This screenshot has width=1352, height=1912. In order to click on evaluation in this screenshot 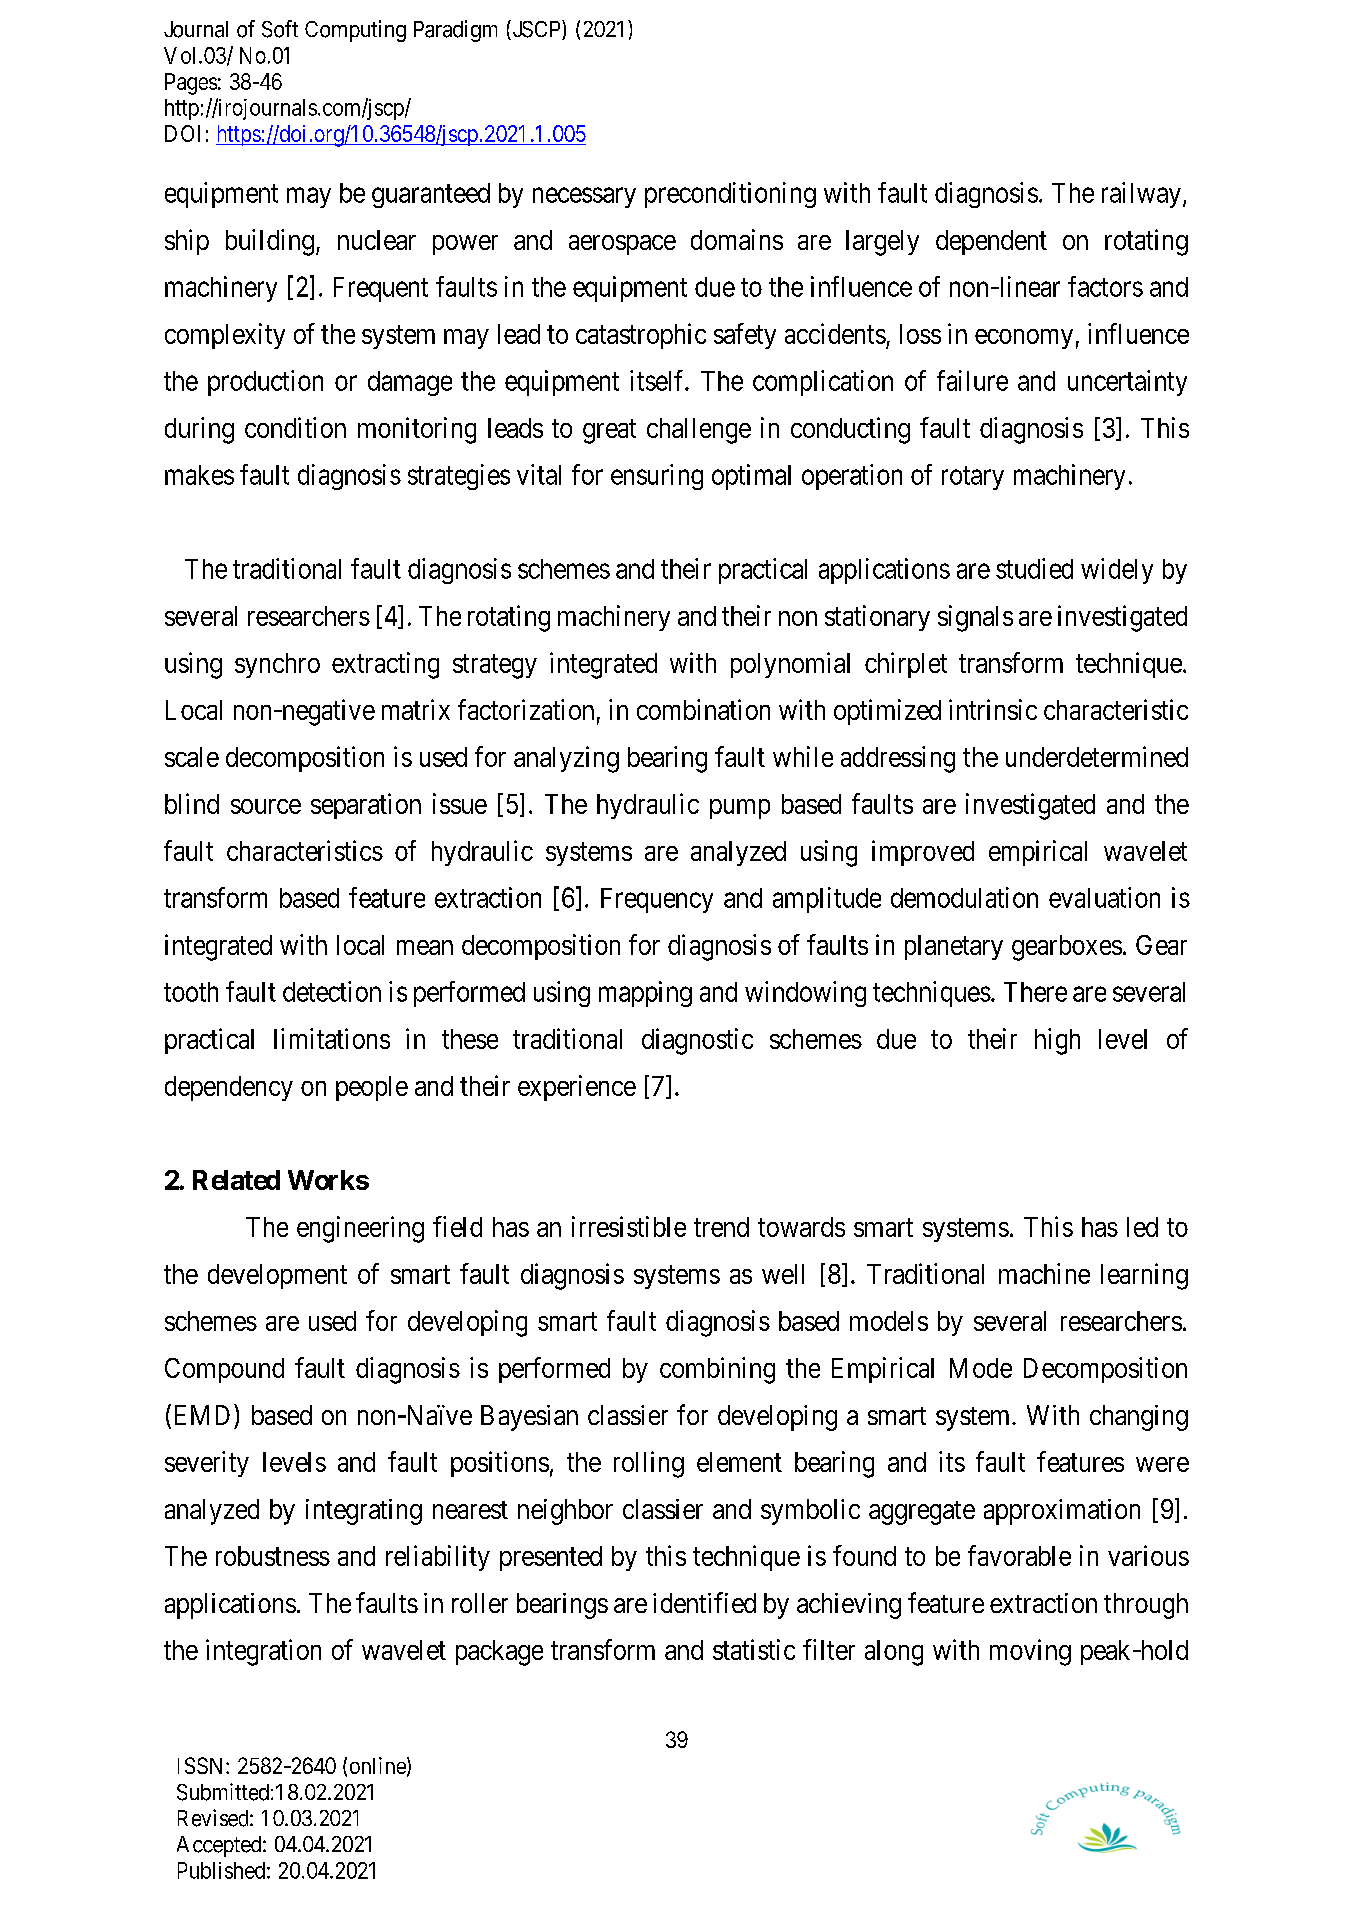, I will do `click(1104, 897)`.
